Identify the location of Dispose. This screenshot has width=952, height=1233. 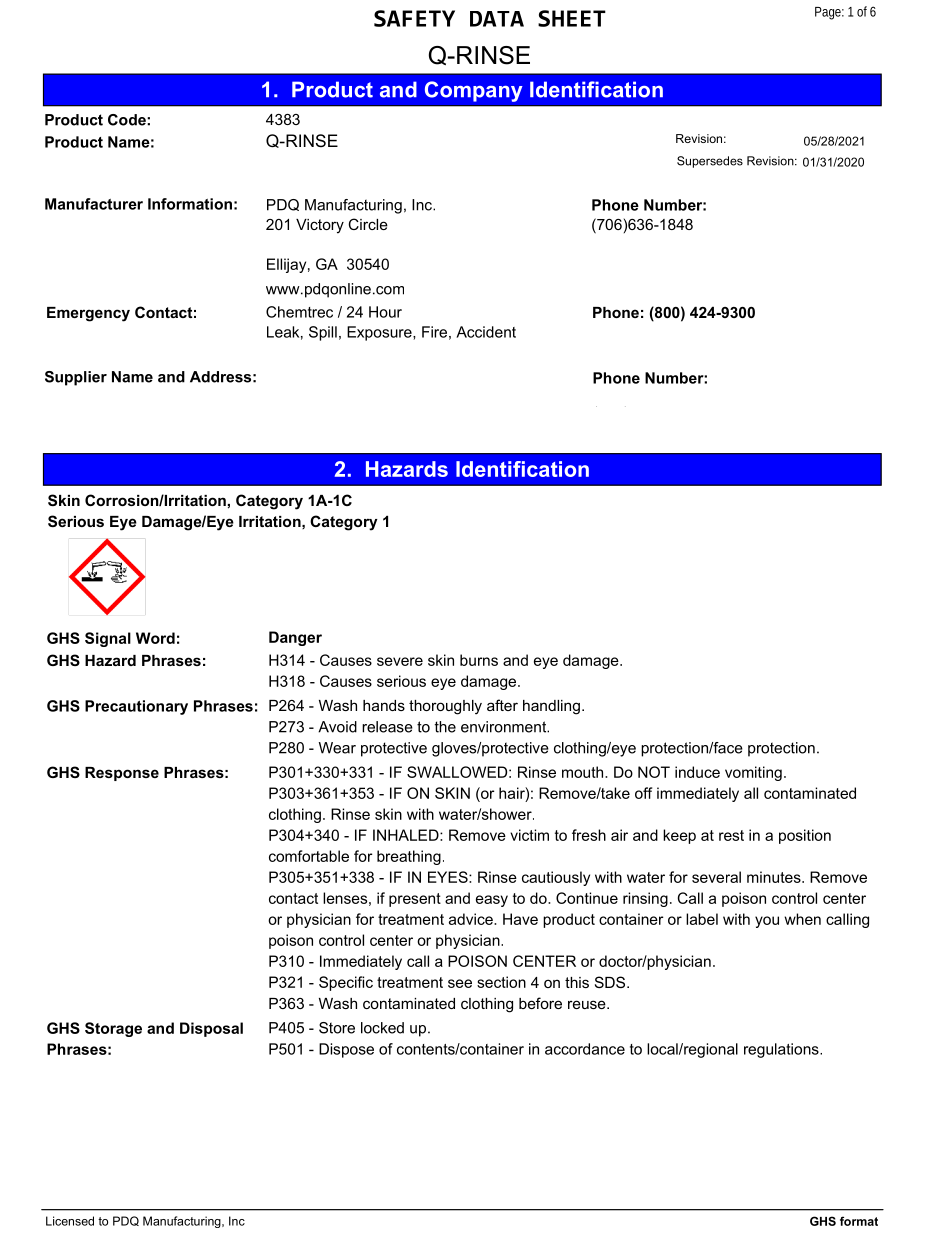
(346, 1050).
